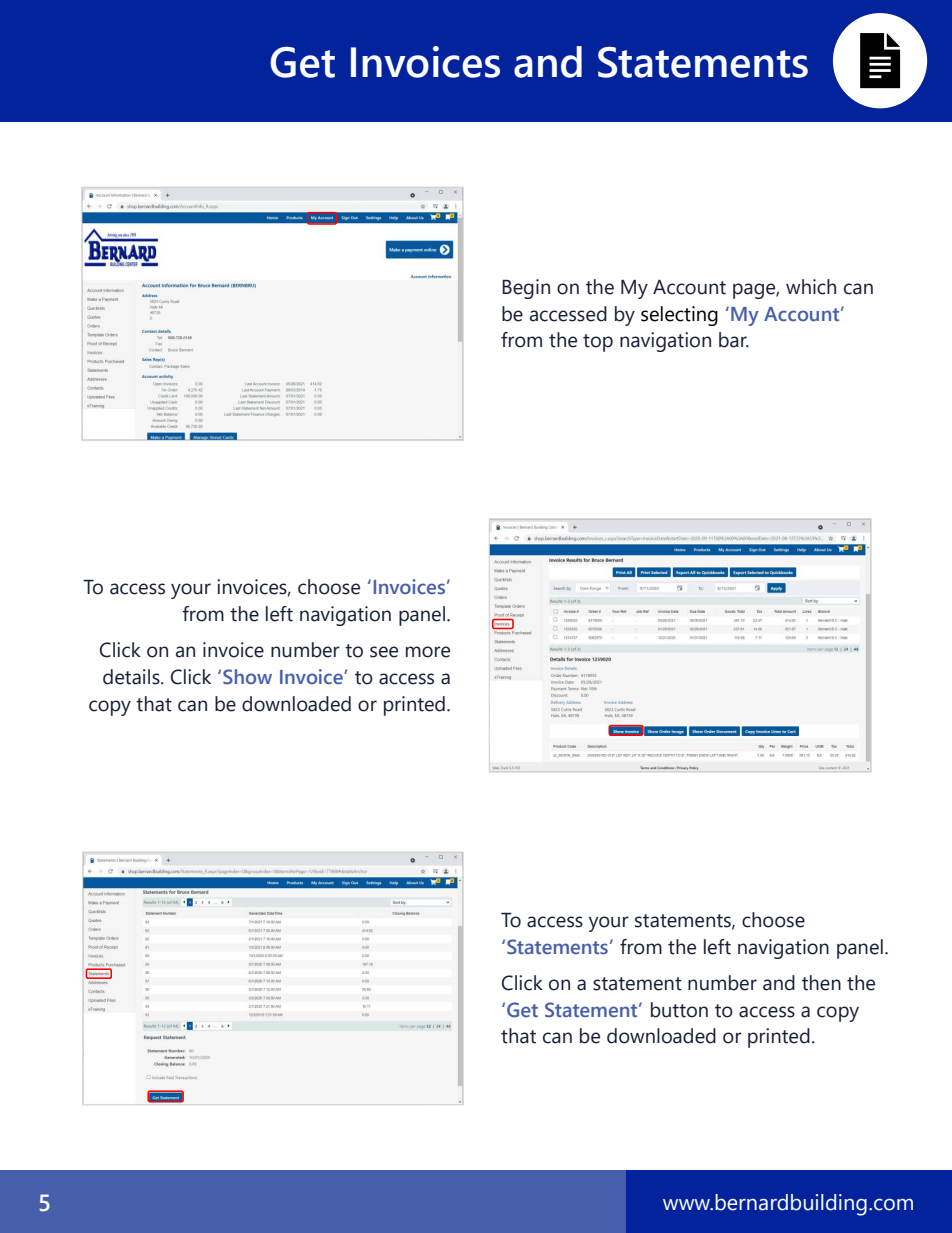 Image resolution: width=952 pixels, height=1233 pixels. Describe the element at coordinates (734, 340) in the page. I see `bar` at that location.
